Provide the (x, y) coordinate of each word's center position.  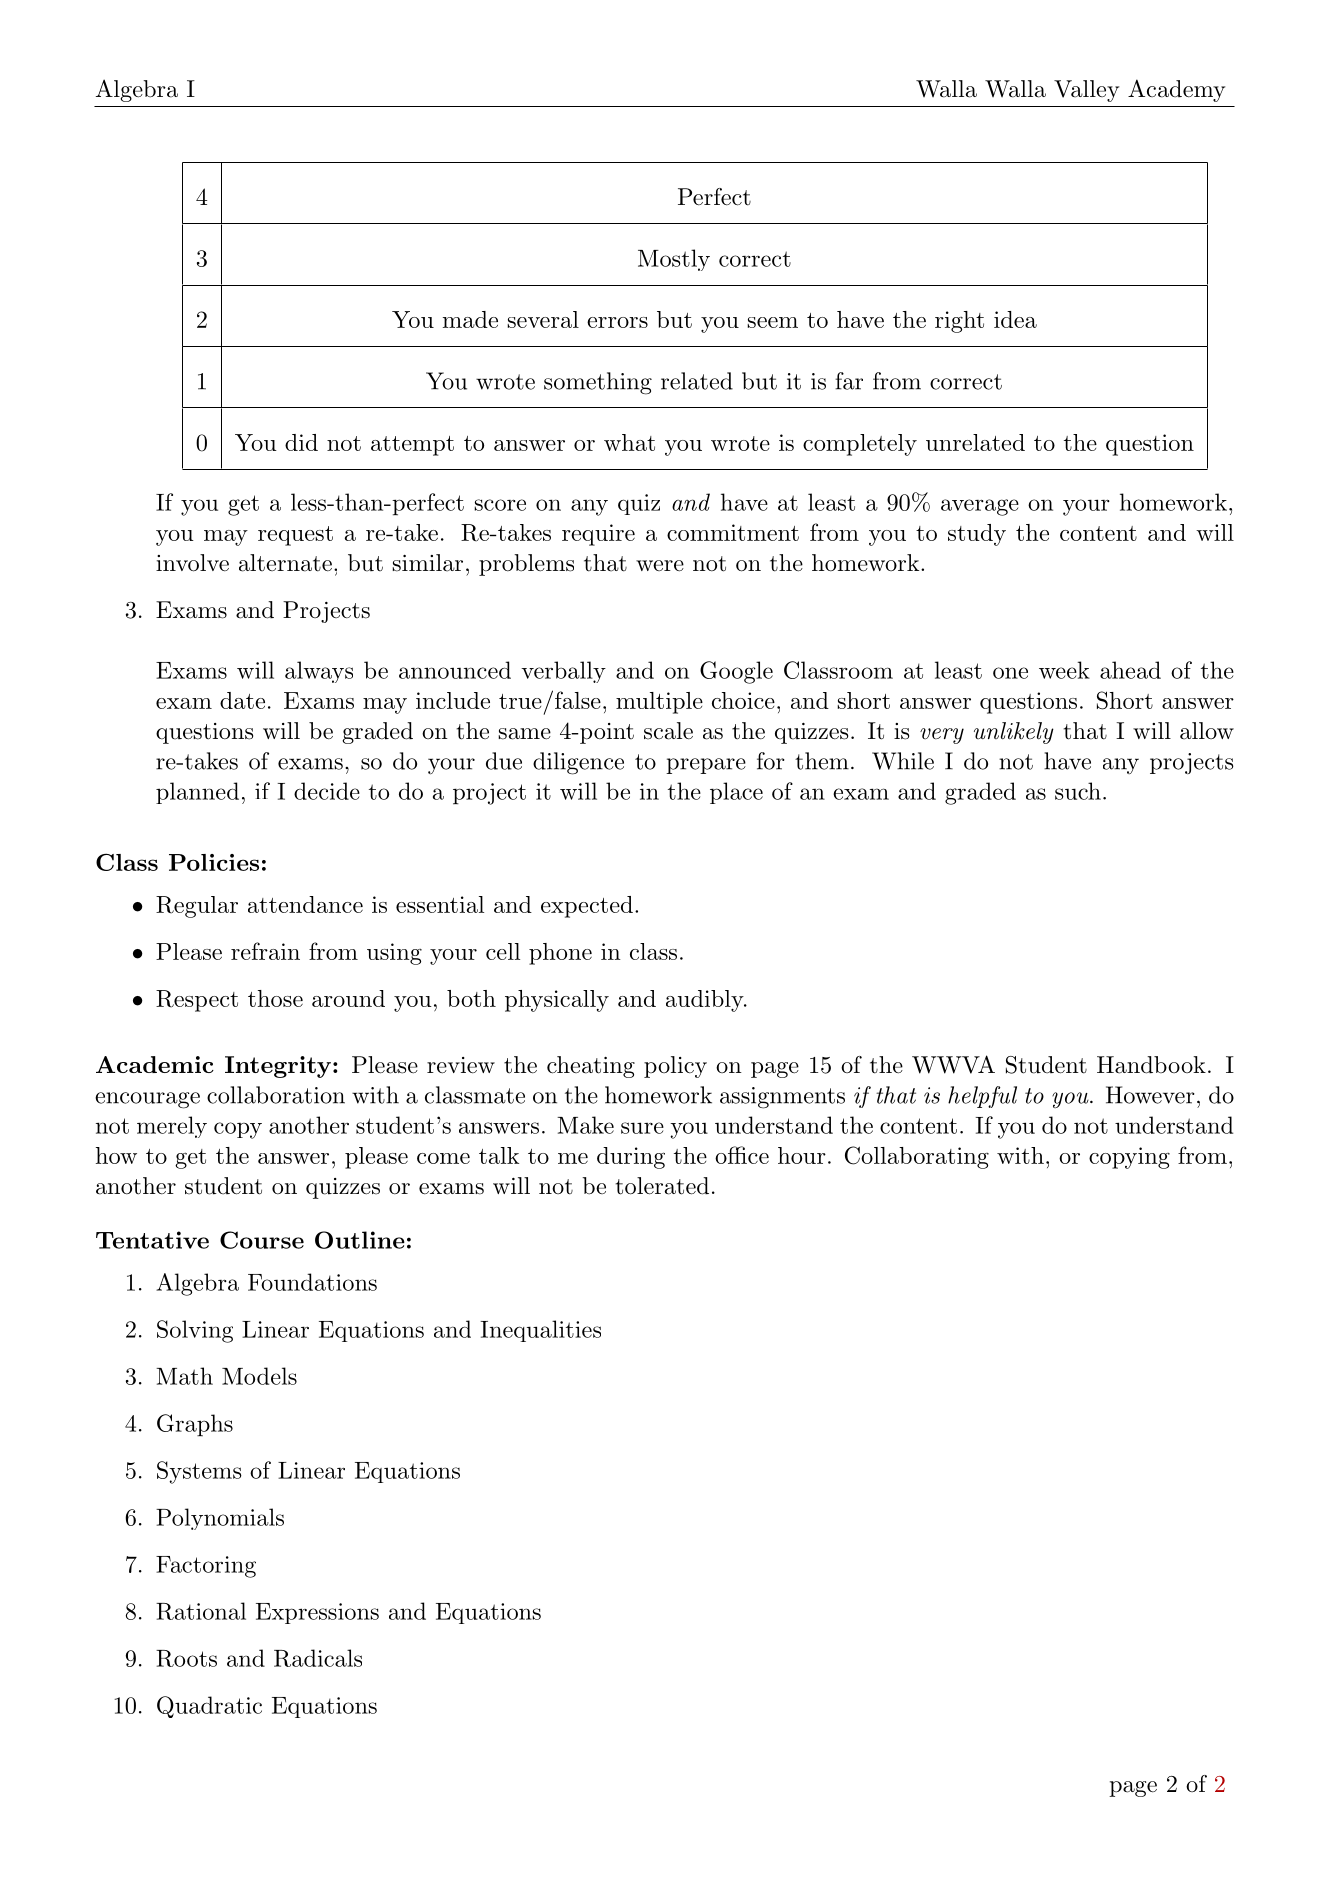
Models (259, 1376)
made (470, 319)
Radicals (318, 1658)
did (301, 442)
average (980, 507)
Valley (1086, 91)
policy (675, 1067)
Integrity (278, 1067)
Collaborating (917, 1157)
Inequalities (540, 1331)
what (629, 442)
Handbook (1151, 1065)
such (1078, 791)
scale (668, 731)
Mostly (674, 260)
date (242, 700)
